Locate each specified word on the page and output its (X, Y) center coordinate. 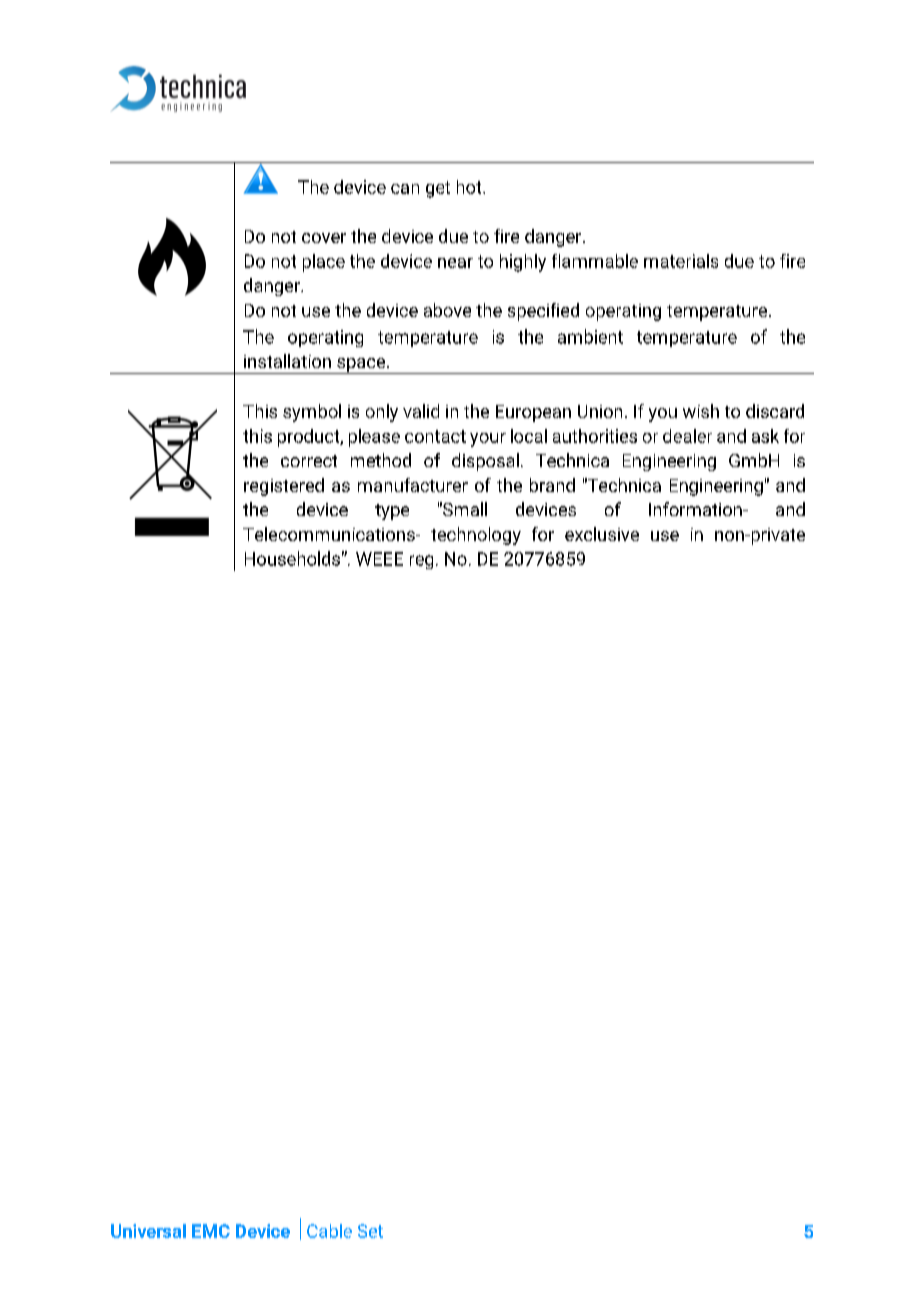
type (392, 512)
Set (370, 1231)
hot (470, 187)
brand (552, 485)
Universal (148, 1231)
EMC (211, 1231)
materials (681, 261)
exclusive (602, 534)
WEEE (379, 559)
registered (284, 487)
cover (324, 238)
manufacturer (413, 485)
